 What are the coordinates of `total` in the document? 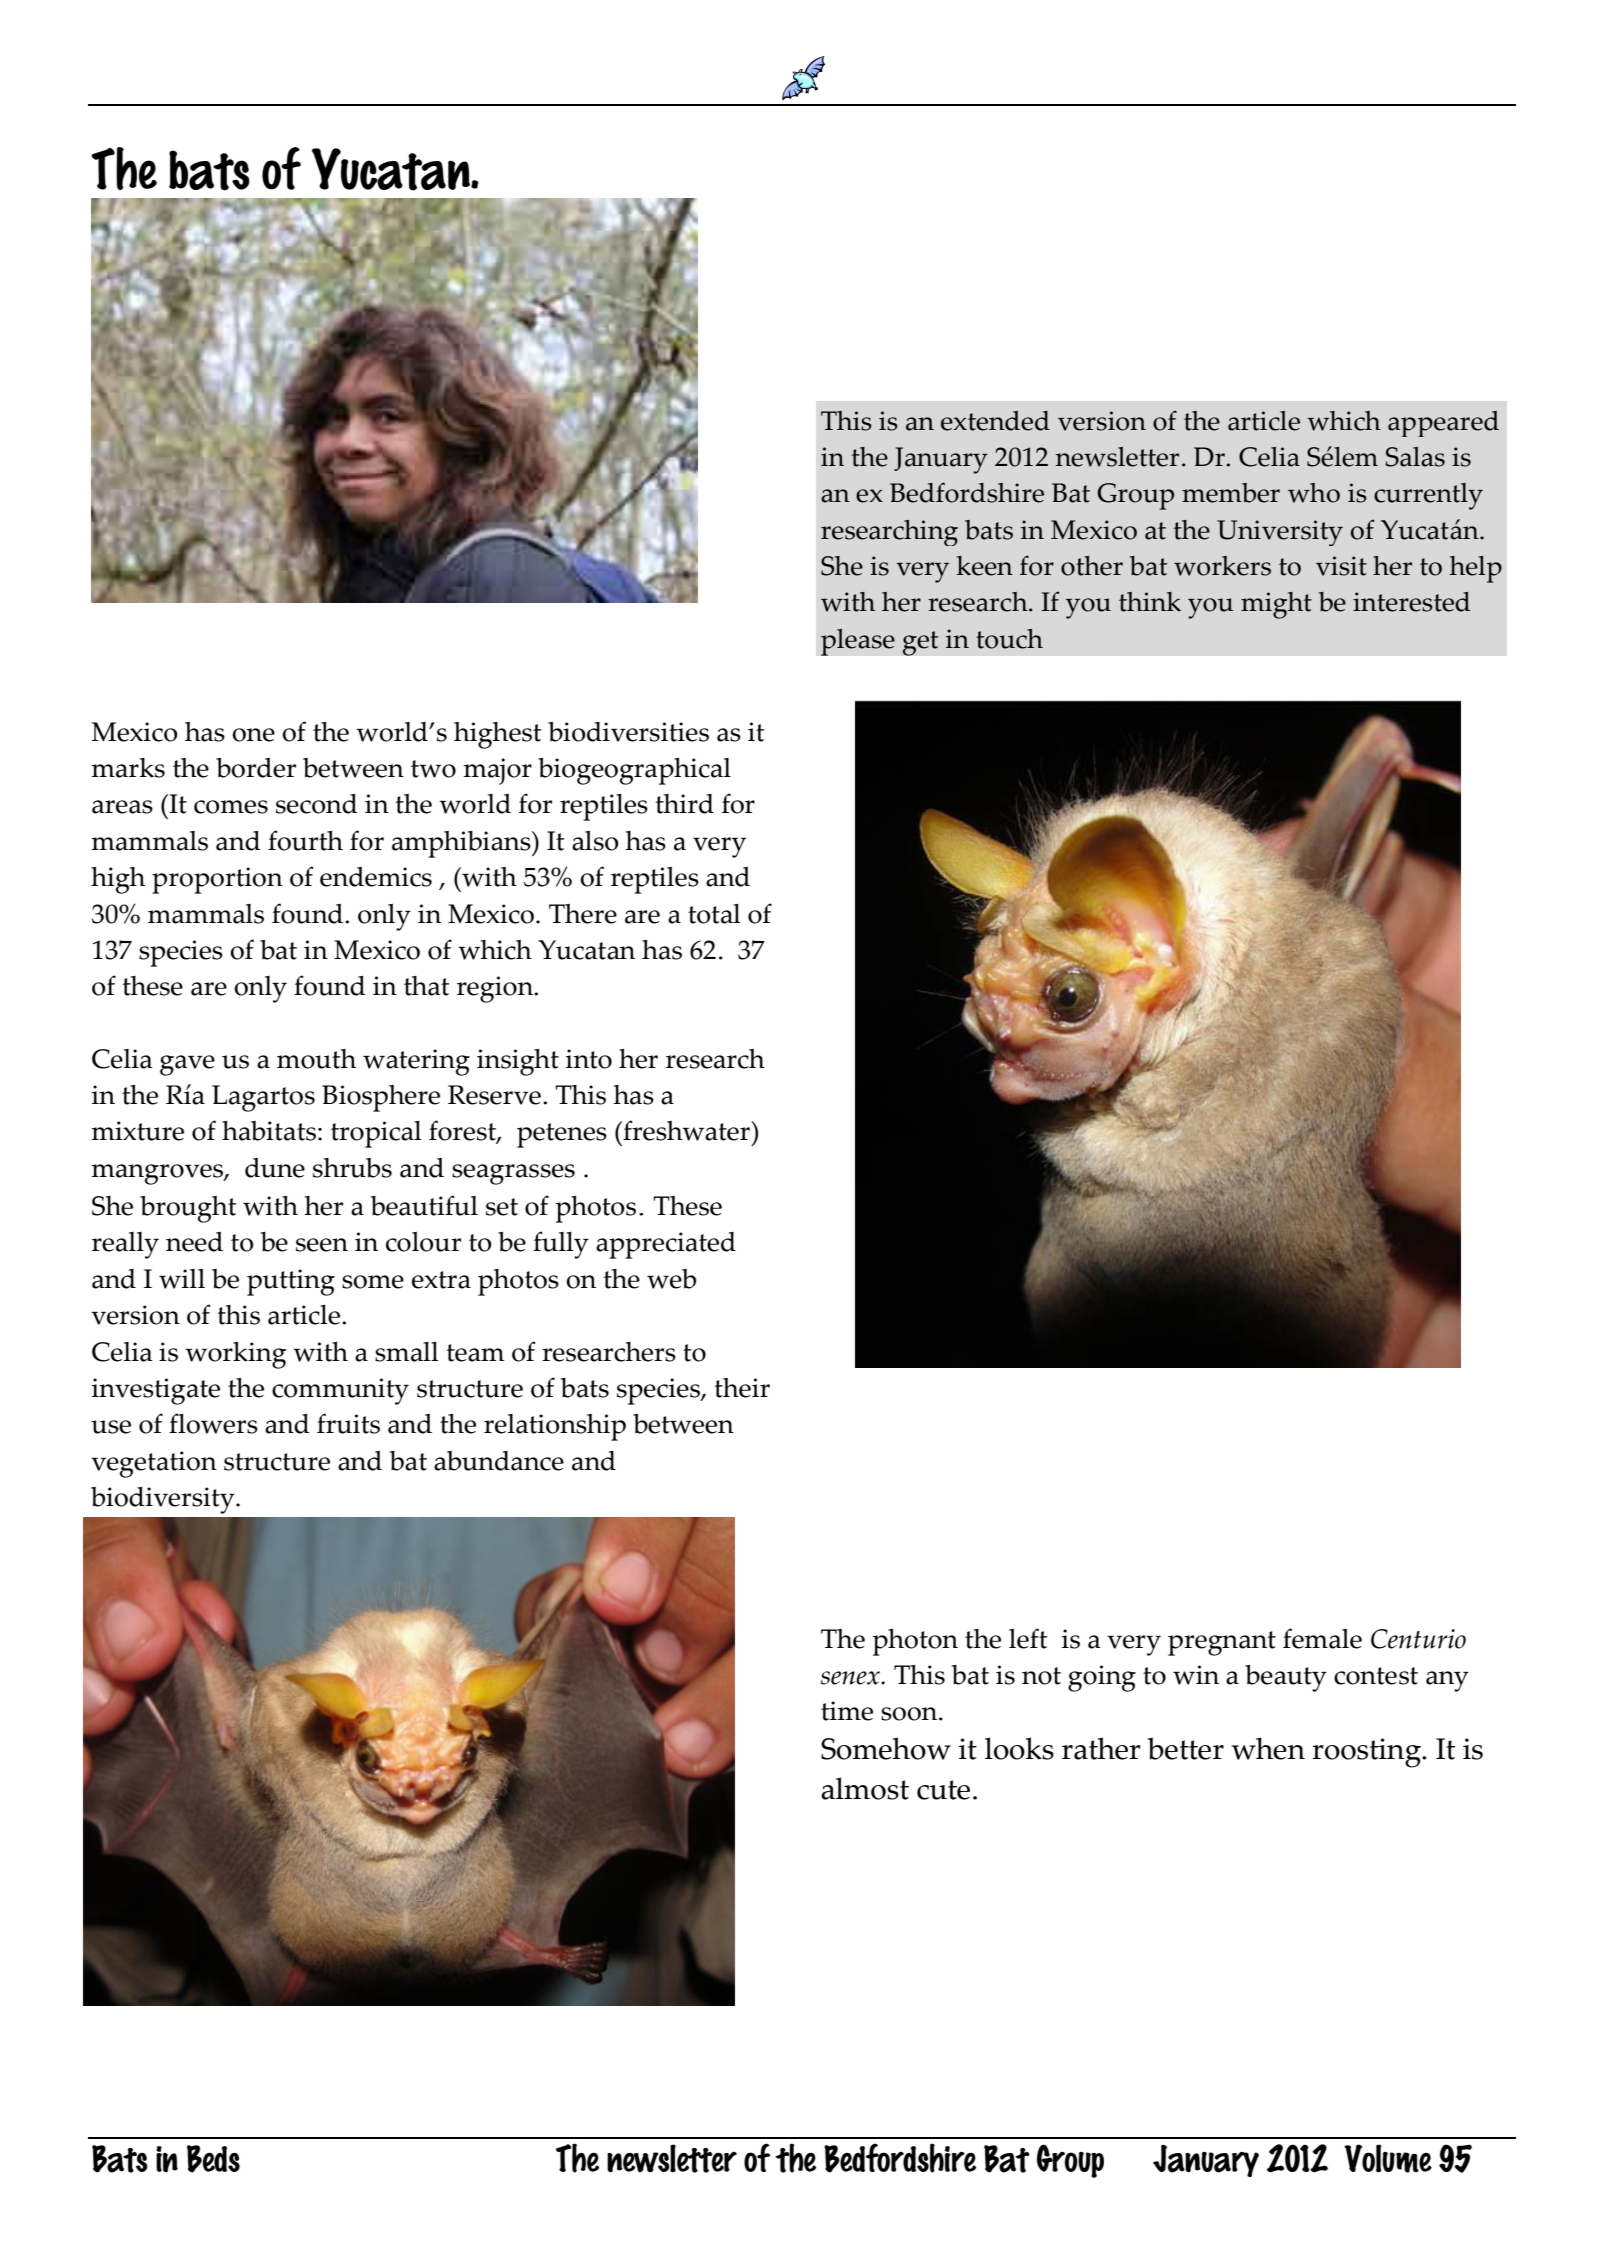 It's located at (714, 914).
